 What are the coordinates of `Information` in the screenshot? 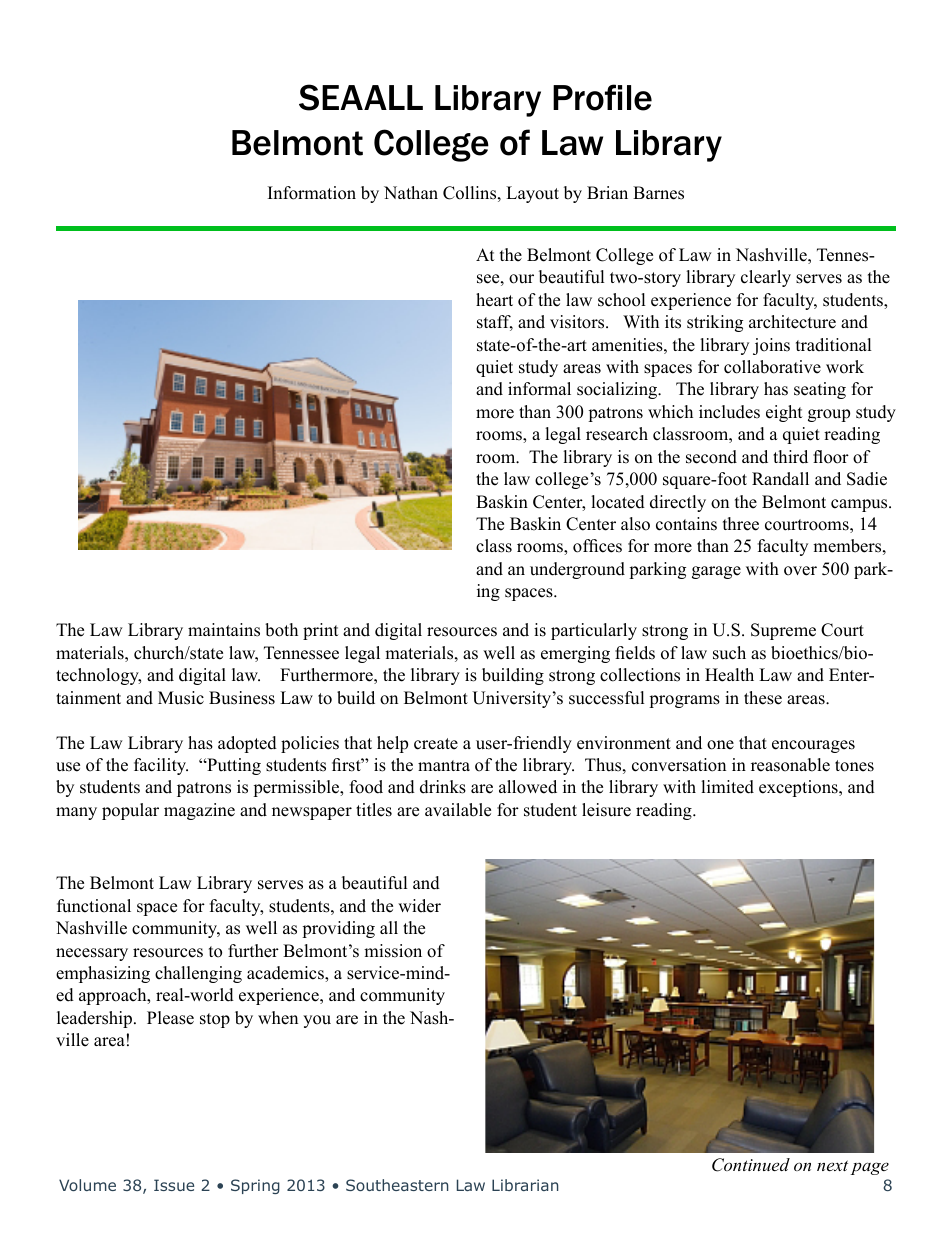 It's located at (312, 193).
